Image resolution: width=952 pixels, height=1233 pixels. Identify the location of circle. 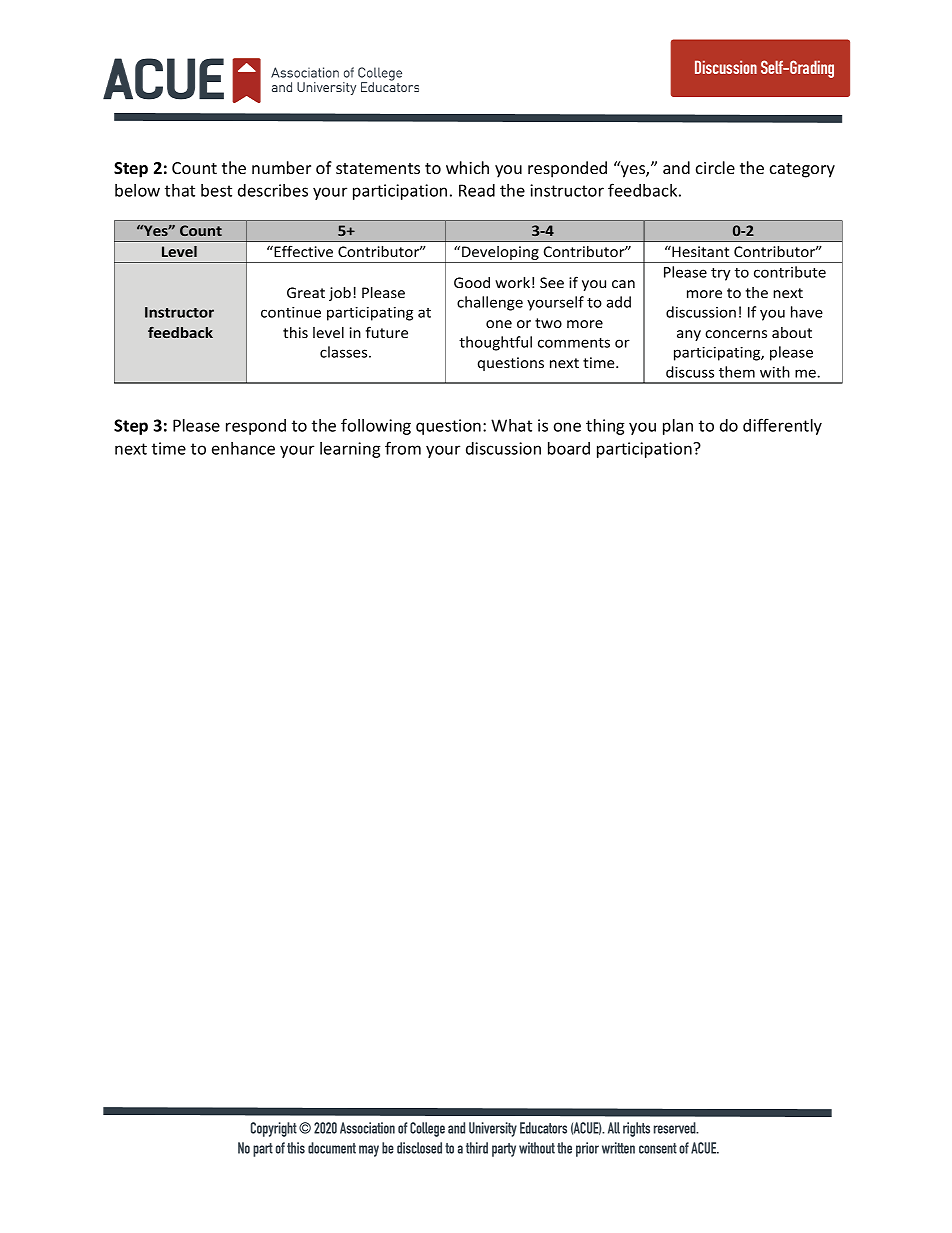
(715, 167).
